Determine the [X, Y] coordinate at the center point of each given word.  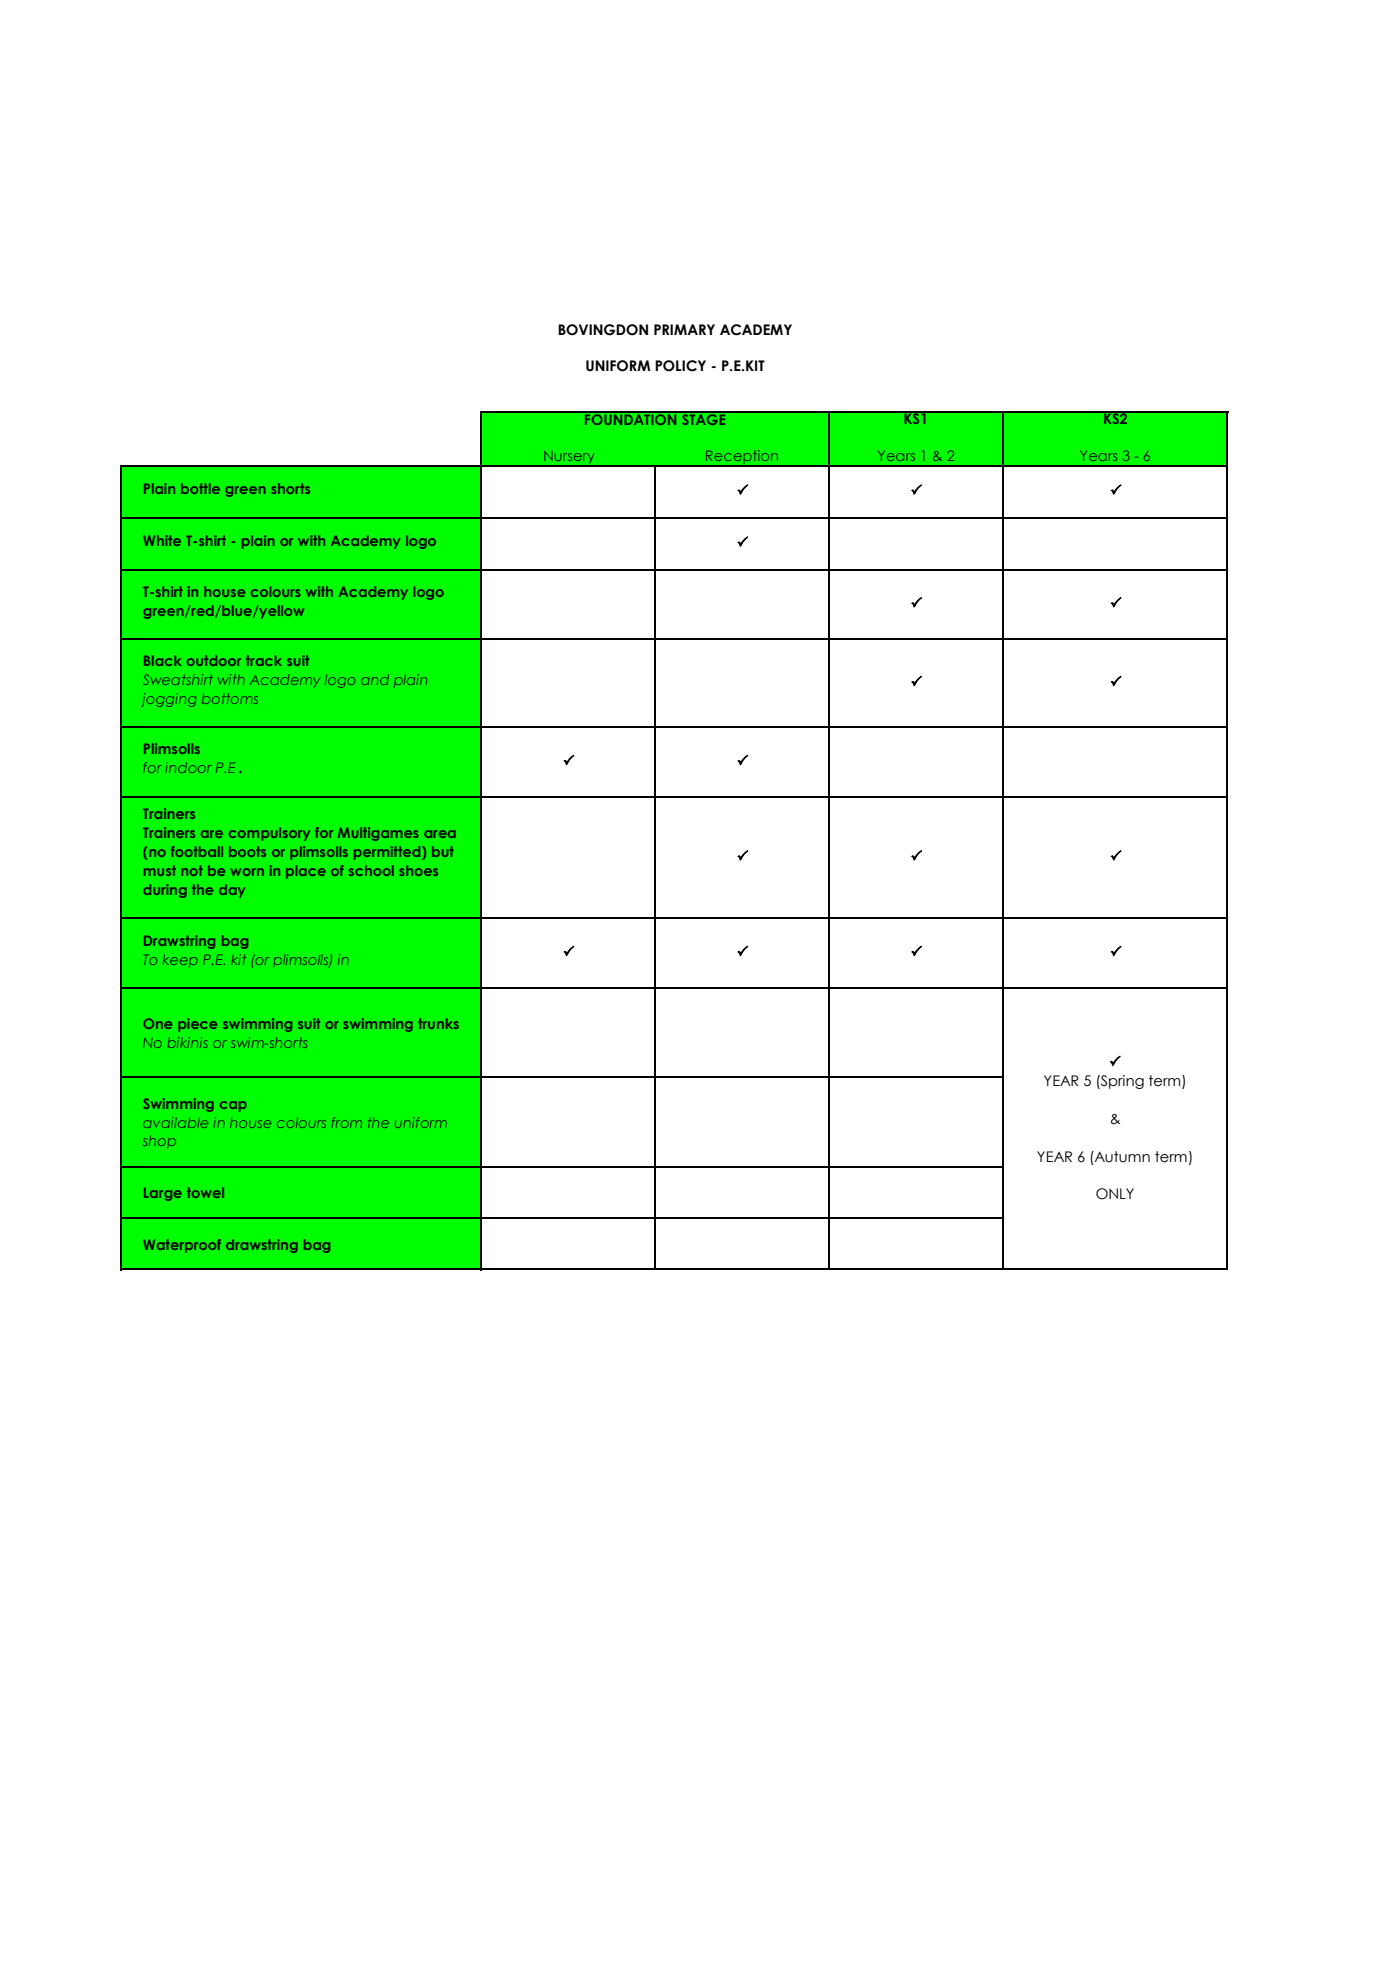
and [375, 679]
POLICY [680, 366]
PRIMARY [684, 329]
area [440, 834]
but [443, 851]
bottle [200, 488]
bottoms [230, 699]
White [162, 540]
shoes [418, 870]
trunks [438, 1023]
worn [247, 872]
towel [205, 1192]
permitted [388, 853]
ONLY [1115, 1194]
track [264, 660]
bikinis [188, 1042]
